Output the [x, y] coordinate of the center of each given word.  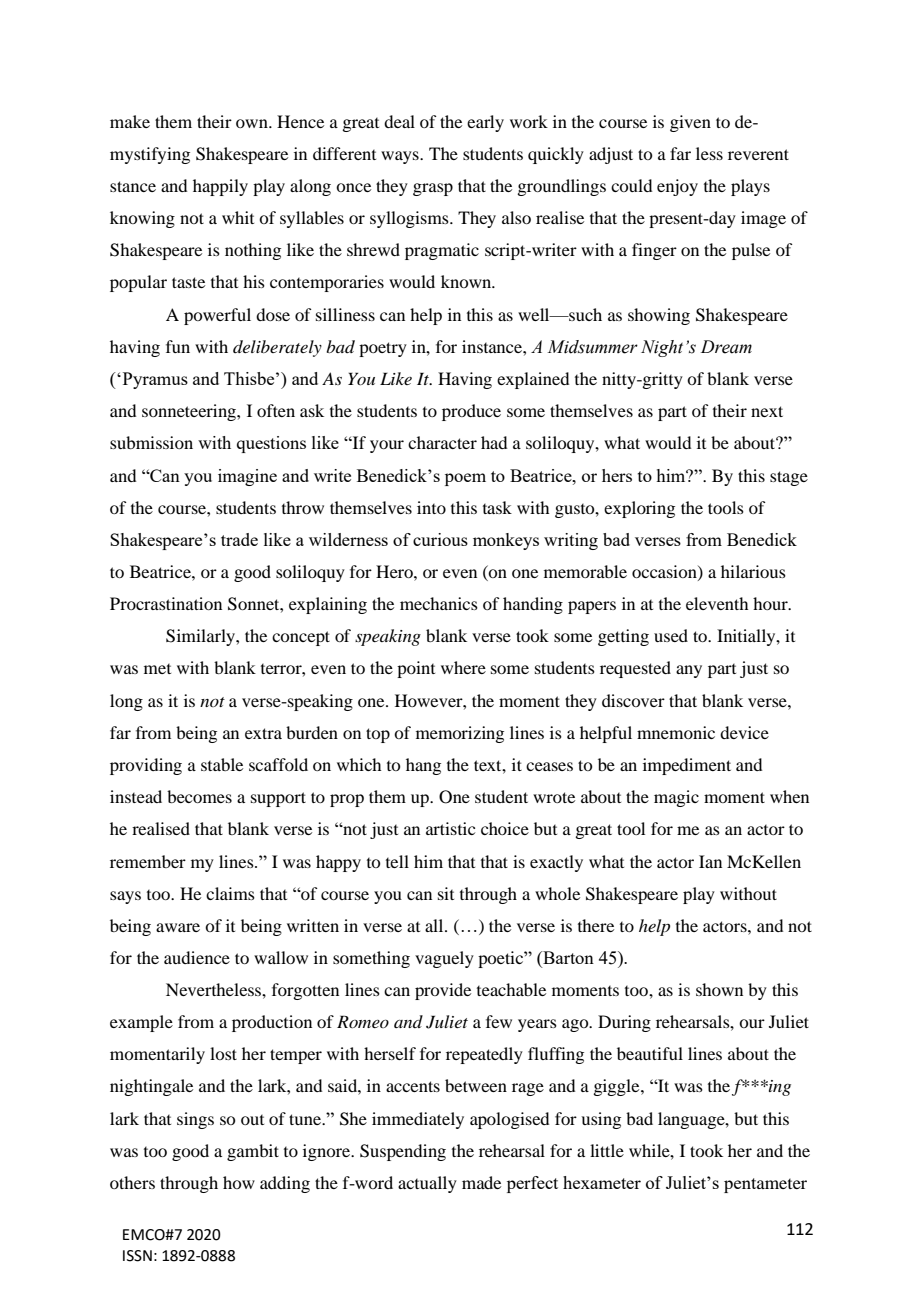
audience [197, 957]
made [481, 1182]
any [689, 671]
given [690, 123]
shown [719, 989]
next [767, 411]
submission [151, 442]
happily [220, 187]
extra [263, 733]
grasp [433, 189]
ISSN [137, 1256]
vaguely [444, 959]
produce [471, 412]
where [463, 667]
